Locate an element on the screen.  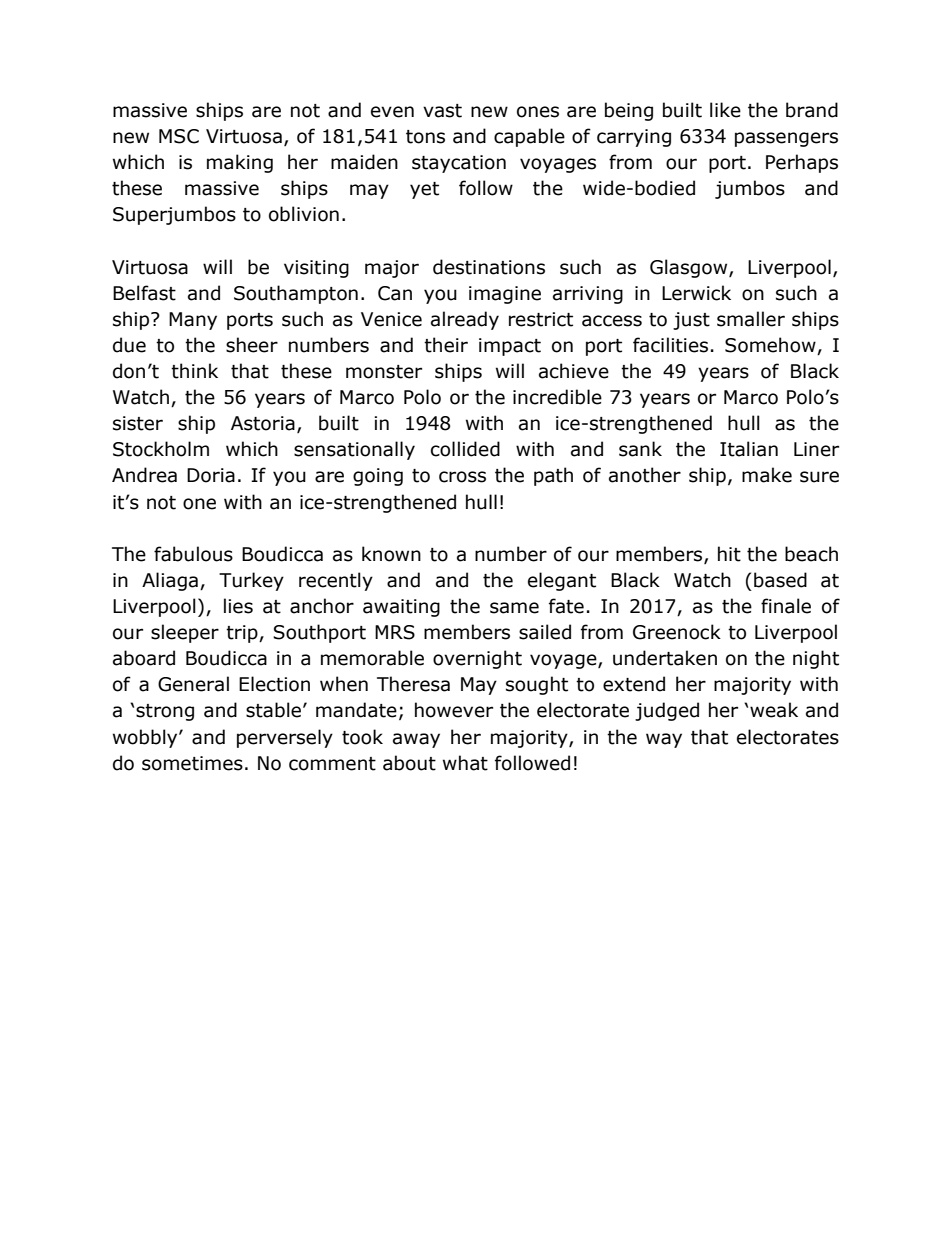
Belfast is located at coordinates (144, 293).
